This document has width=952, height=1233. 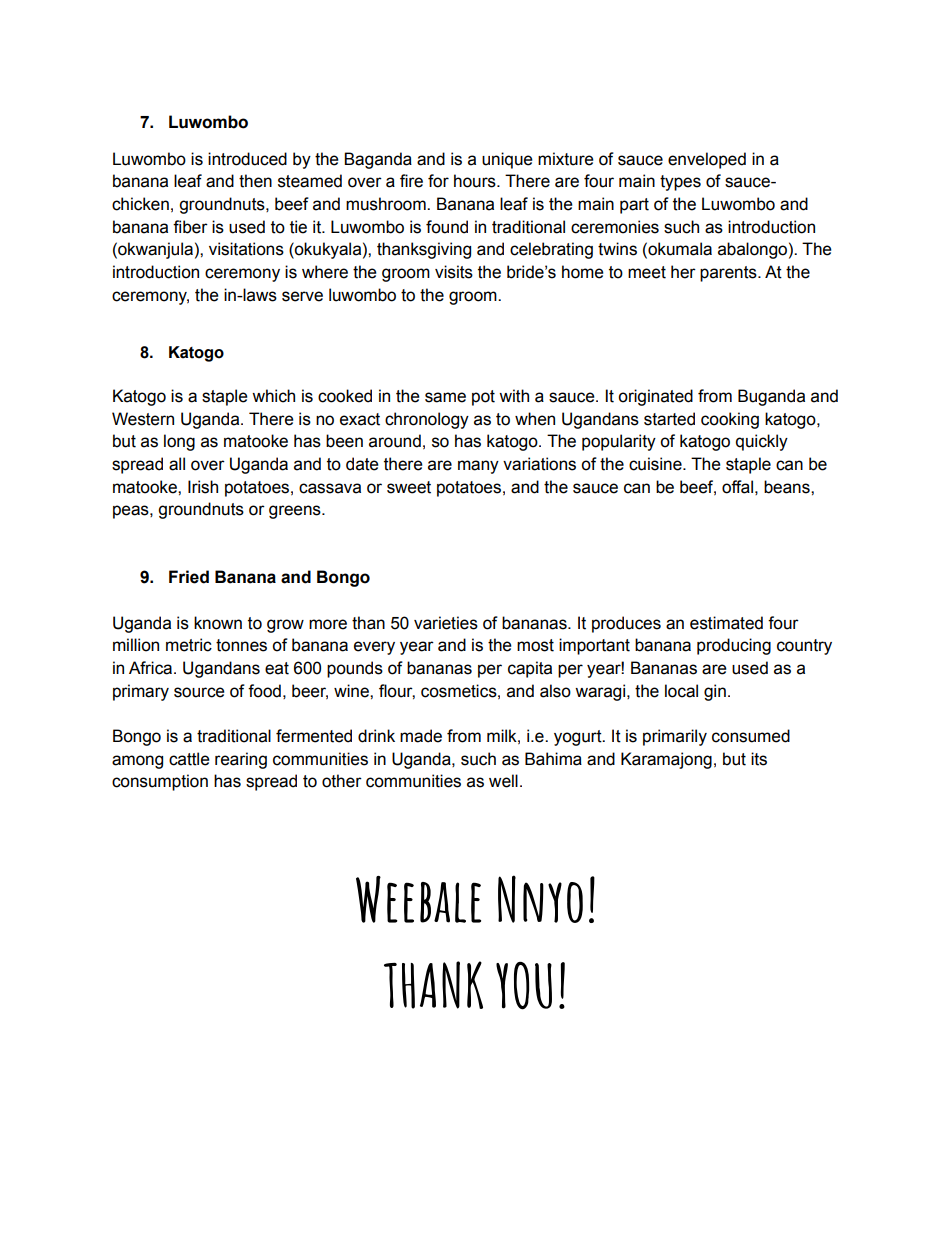 I want to click on estimated, so click(x=726, y=623).
